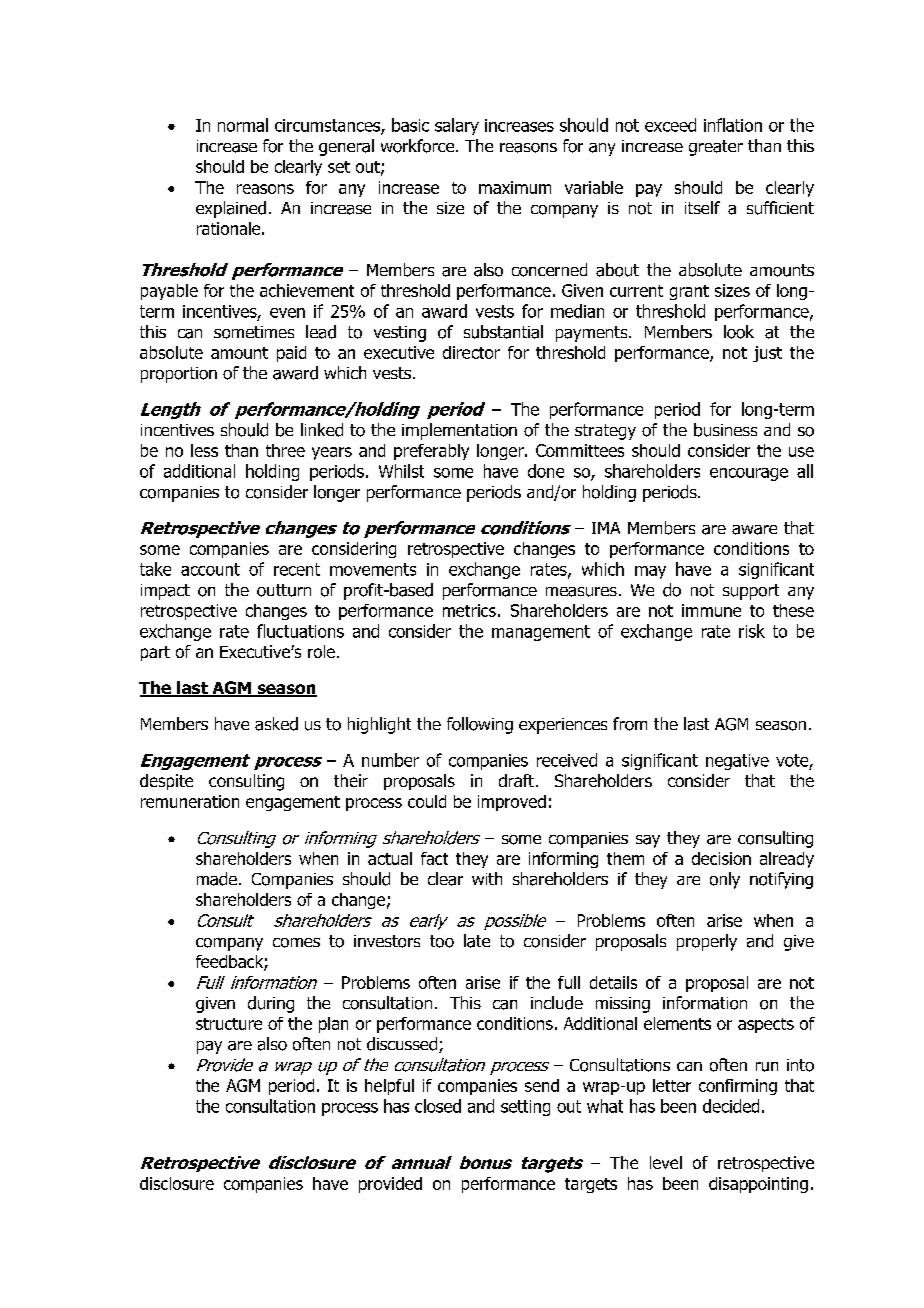  I want to click on salary, so click(457, 126).
